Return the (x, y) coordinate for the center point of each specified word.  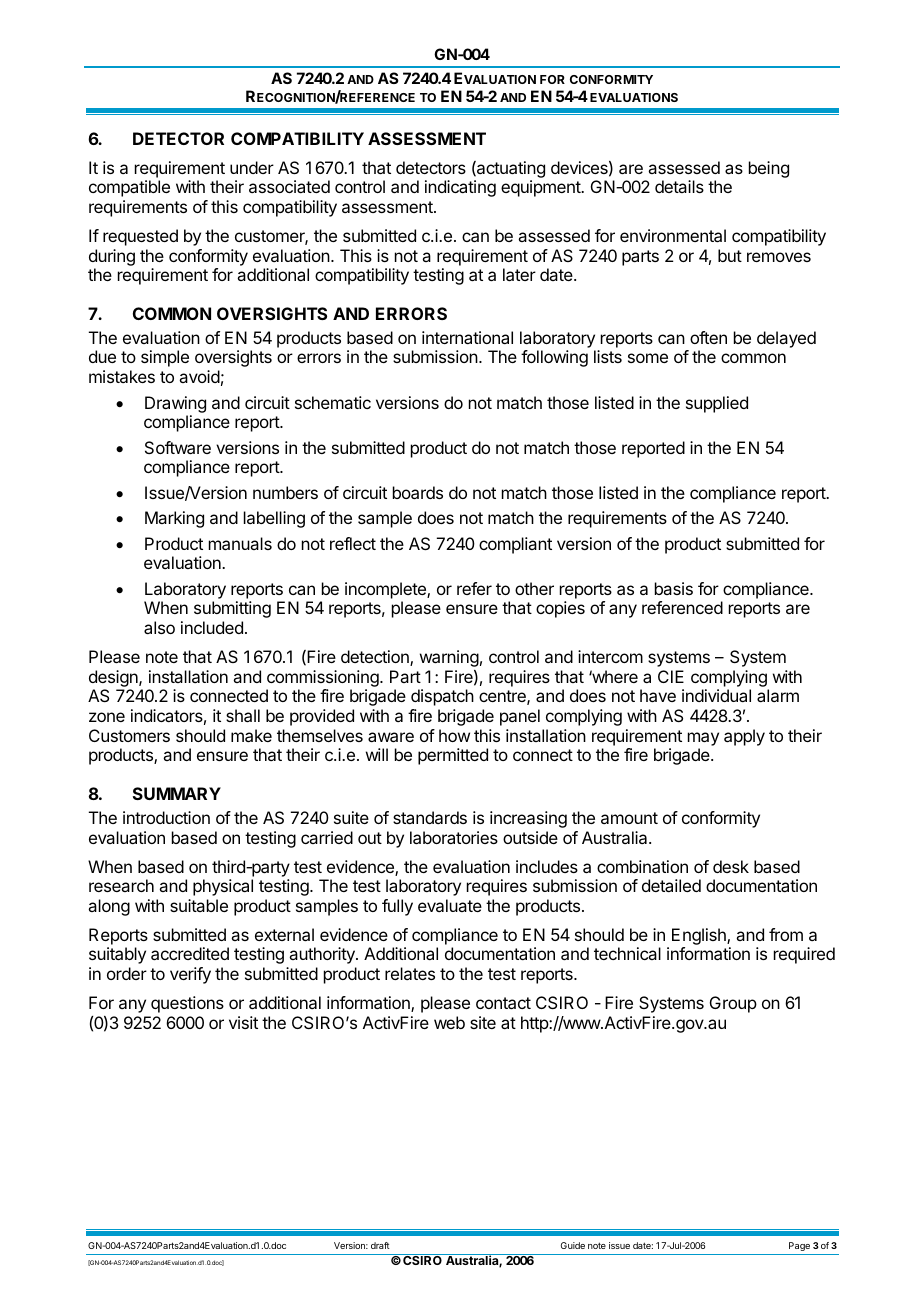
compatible (129, 188)
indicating (460, 188)
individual (716, 695)
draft (380, 1245)
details (679, 186)
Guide (573, 1245)
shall (243, 715)
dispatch (442, 697)
